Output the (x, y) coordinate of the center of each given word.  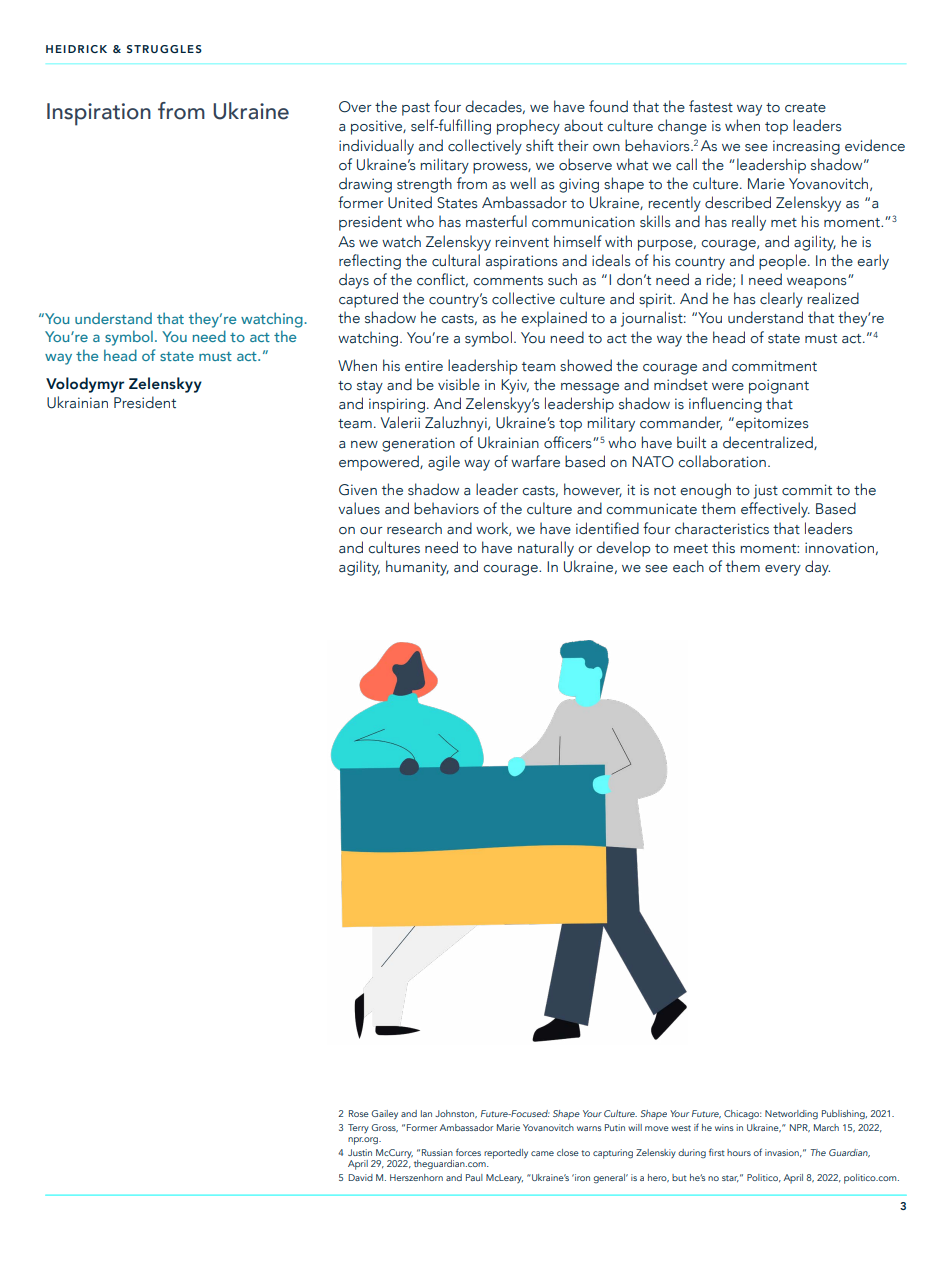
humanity (417, 568)
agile (444, 463)
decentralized (769, 443)
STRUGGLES (164, 49)
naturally (546, 549)
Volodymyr (85, 385)
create (805, 108)
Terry (358, 1128)
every (783, 570)
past (416, 109)
